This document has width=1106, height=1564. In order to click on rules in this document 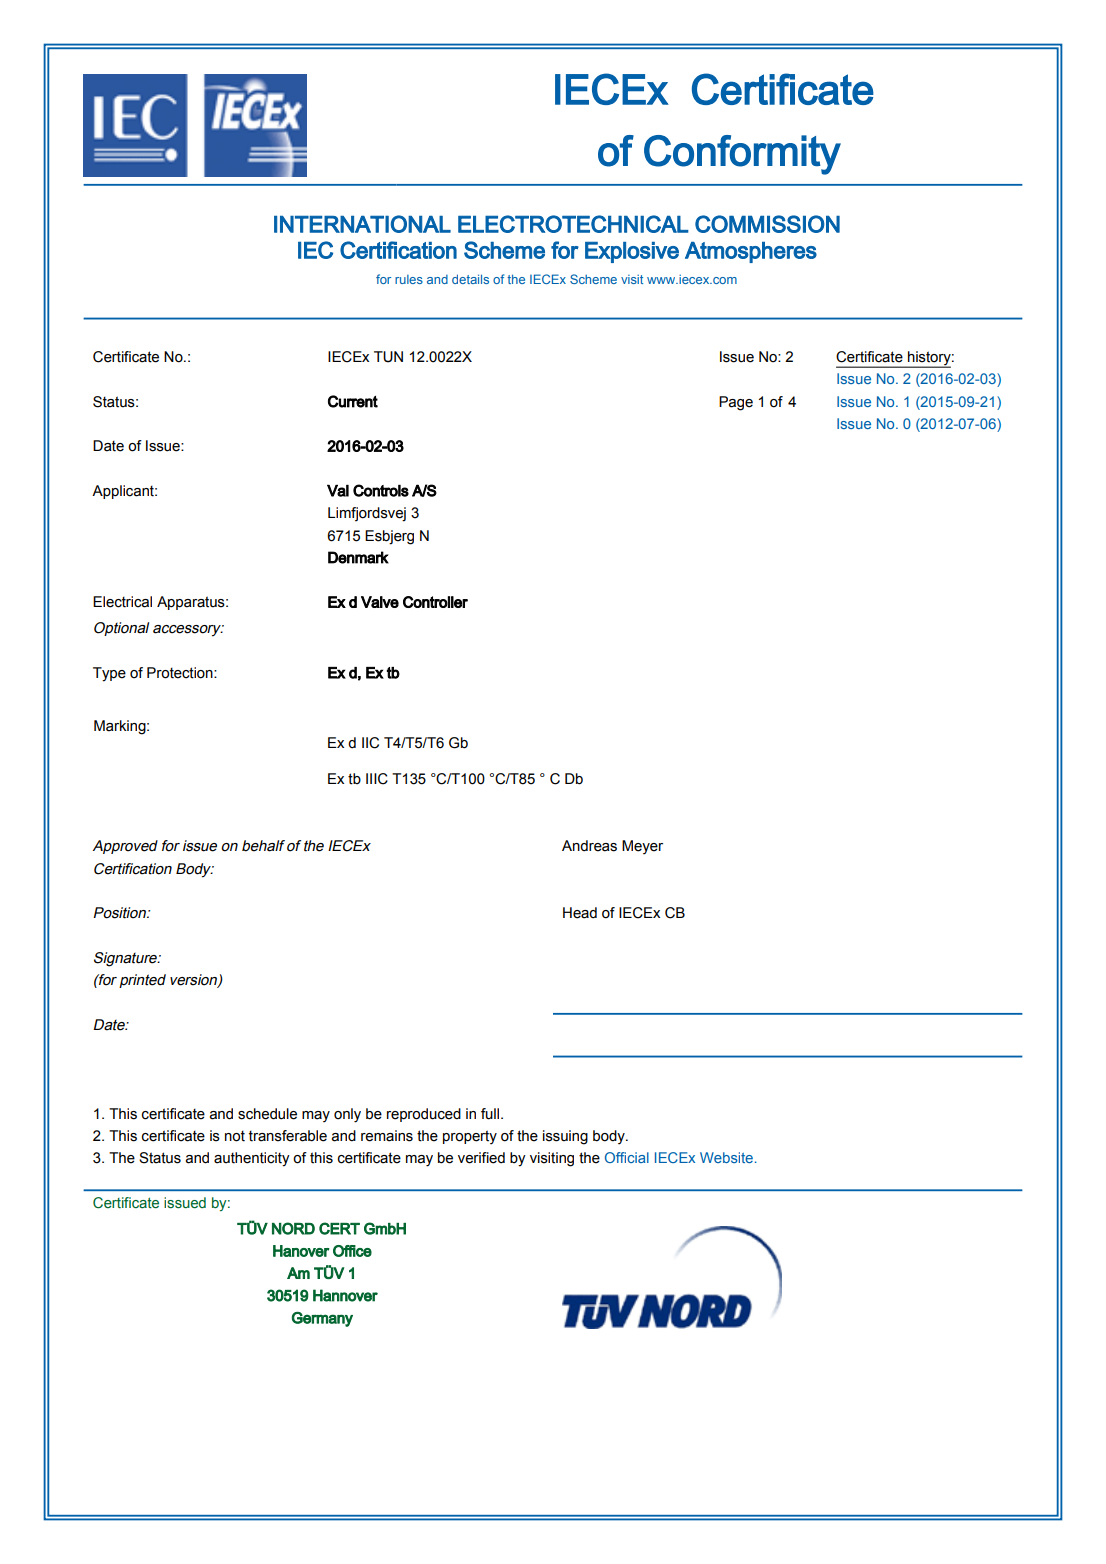, I will do `click(409, 279)`.
